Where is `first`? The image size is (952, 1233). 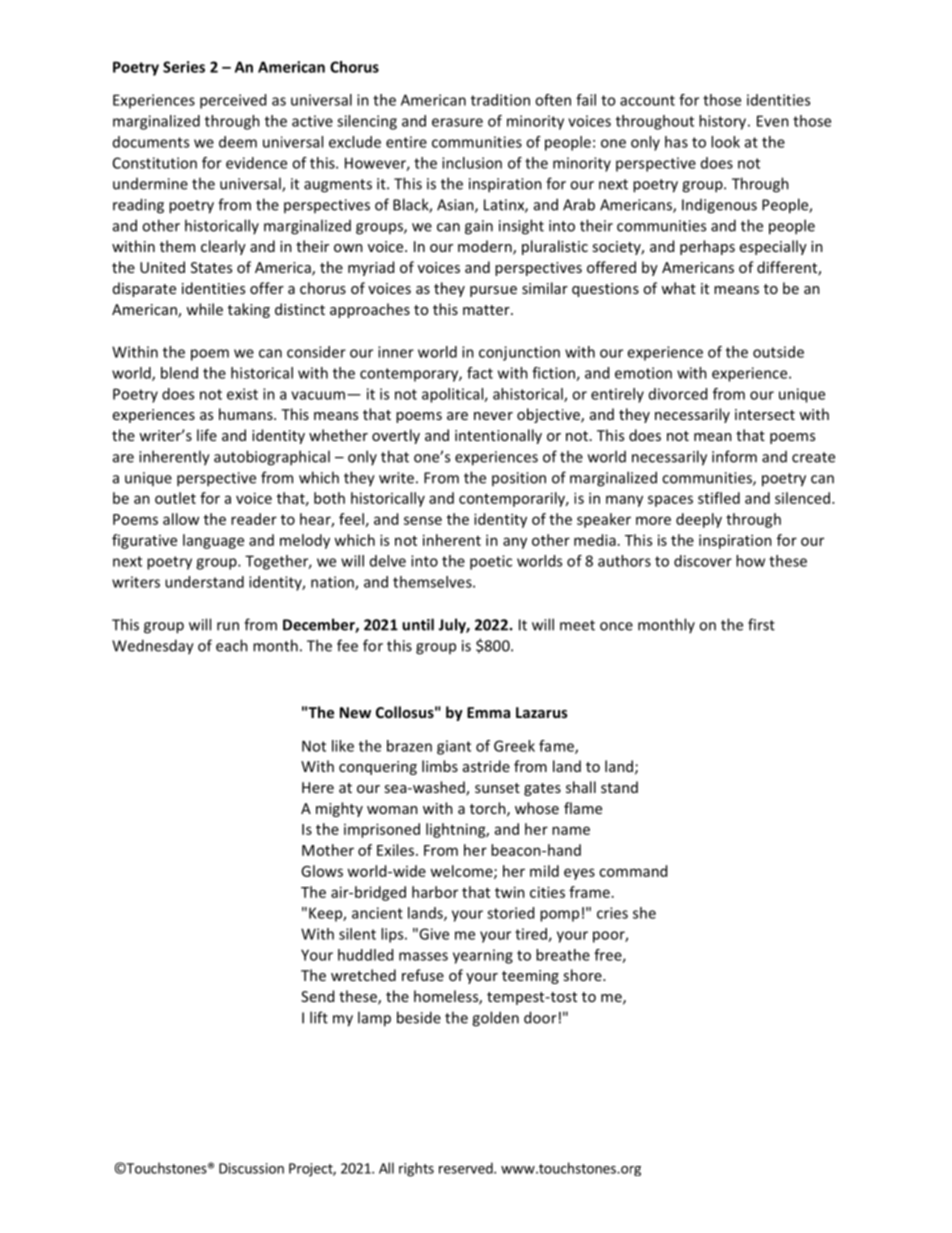 first is located at coordinates (761, 624).
